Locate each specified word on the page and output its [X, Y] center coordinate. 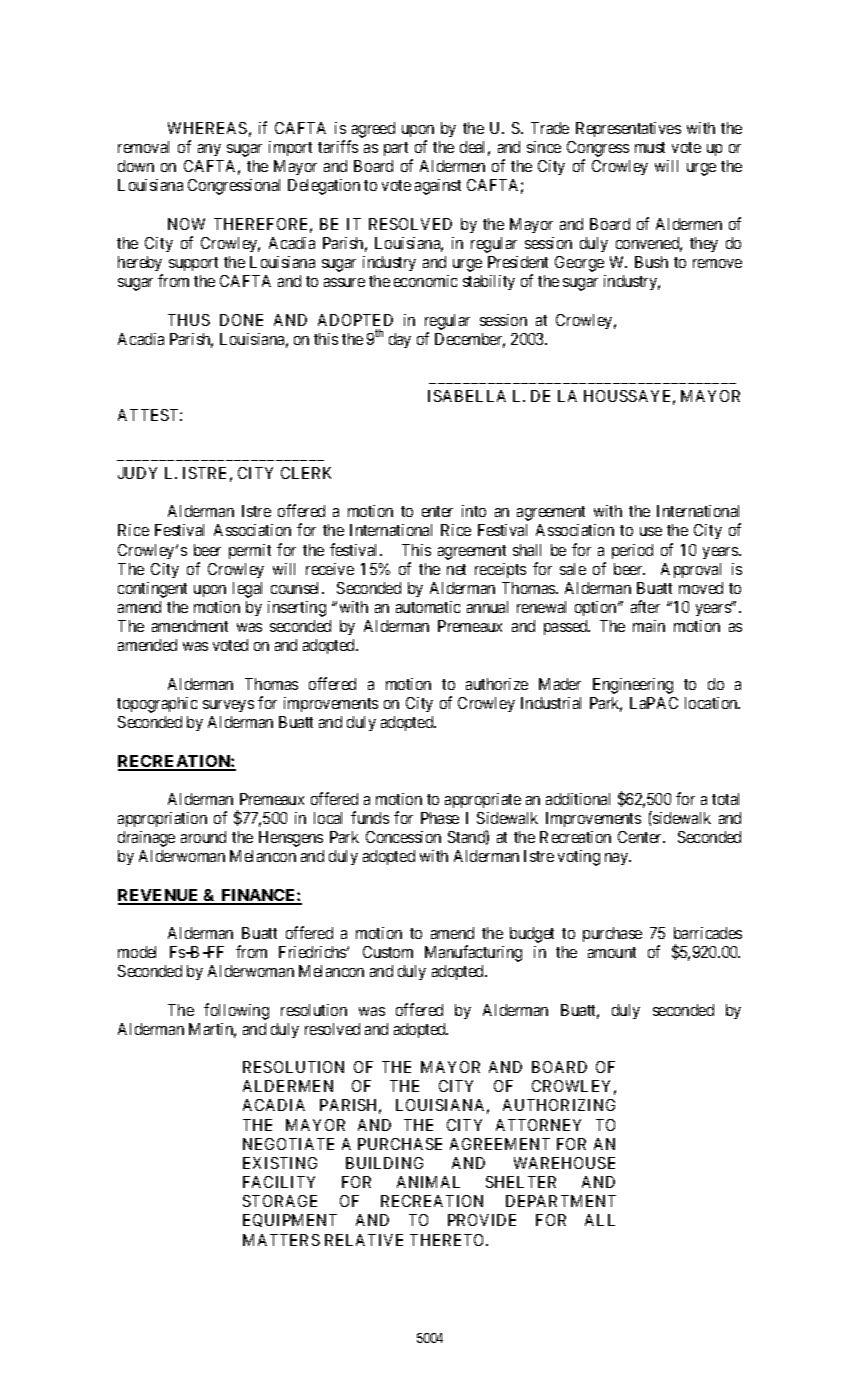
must [650, 147]
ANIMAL [428, 1182]
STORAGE [280, 1201]
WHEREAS [207, 128]
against [438, 187]
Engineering [633, 686]
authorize [497, 684]
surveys [228, 706]
